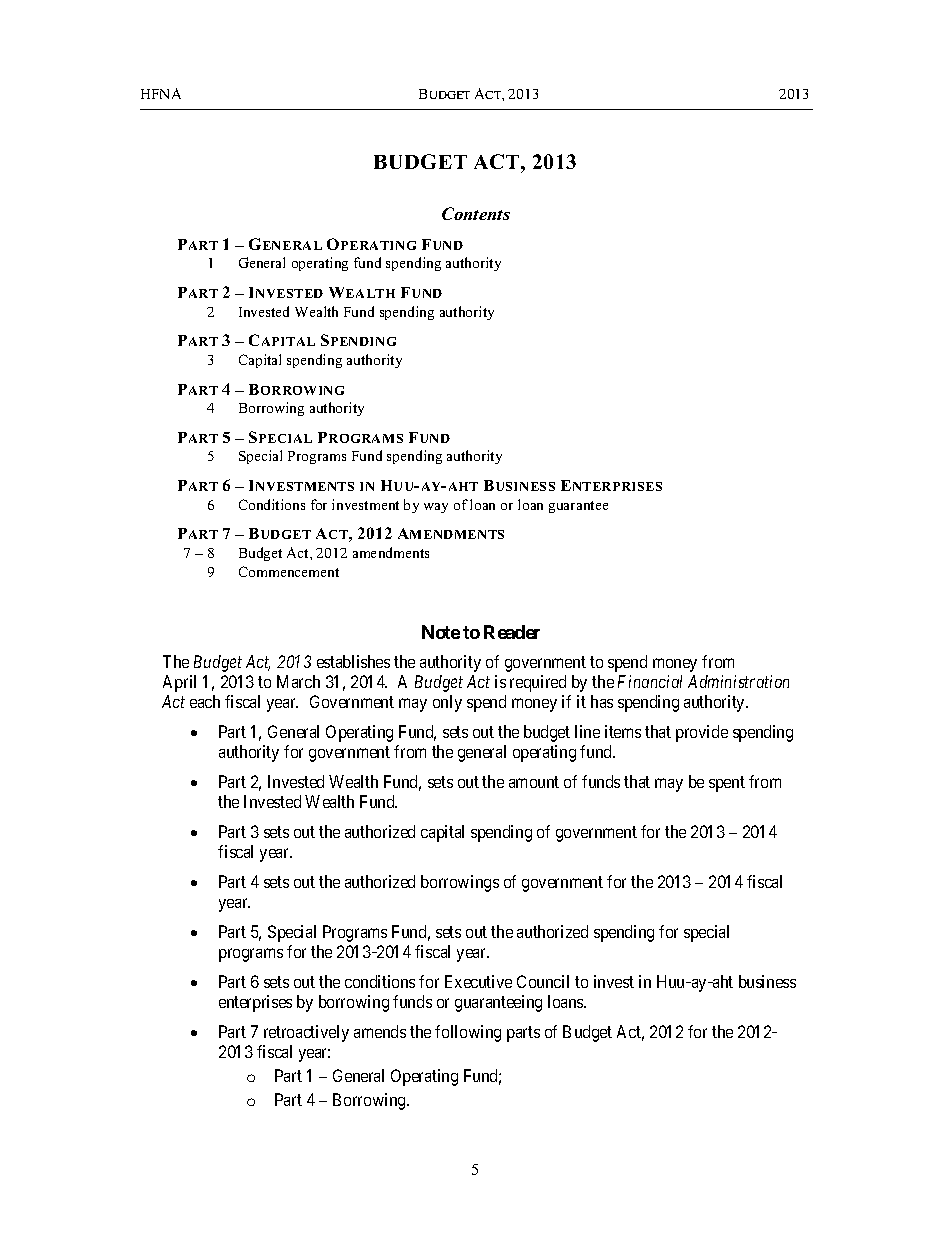 This image has height=1233, width=952. What do you see at coordinates (205, 701) in the image?
I see `each` at bounding box center [205, 701].
